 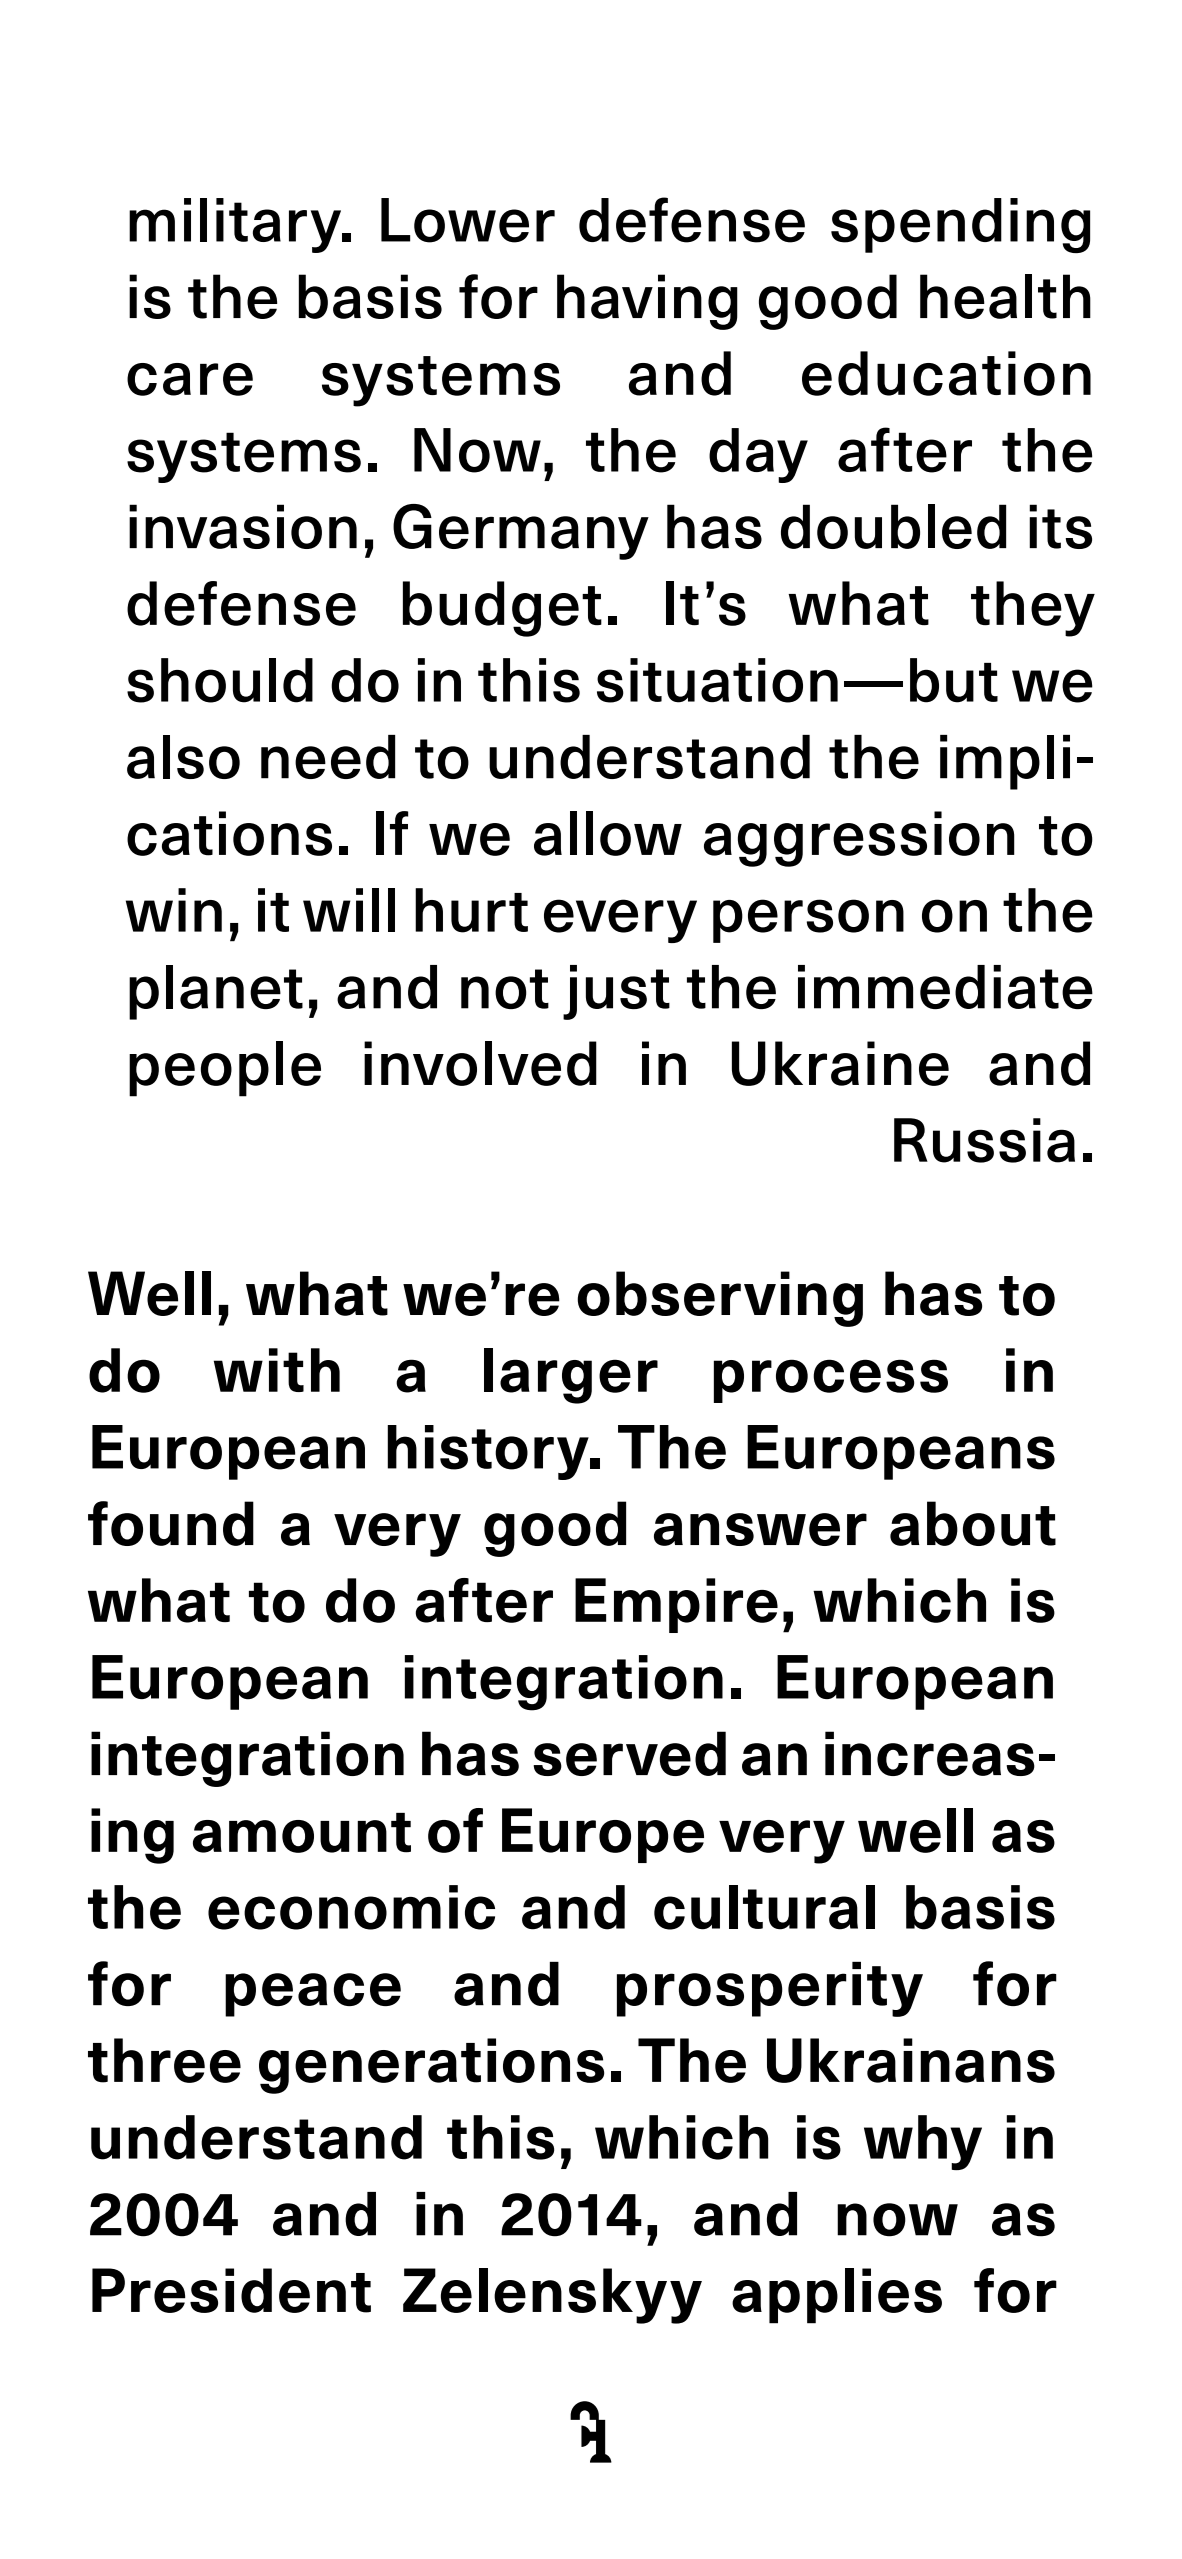 What do you see at coordinates (629, 1753) in the document?
I see `served` at bounding box center [629, 1753].
